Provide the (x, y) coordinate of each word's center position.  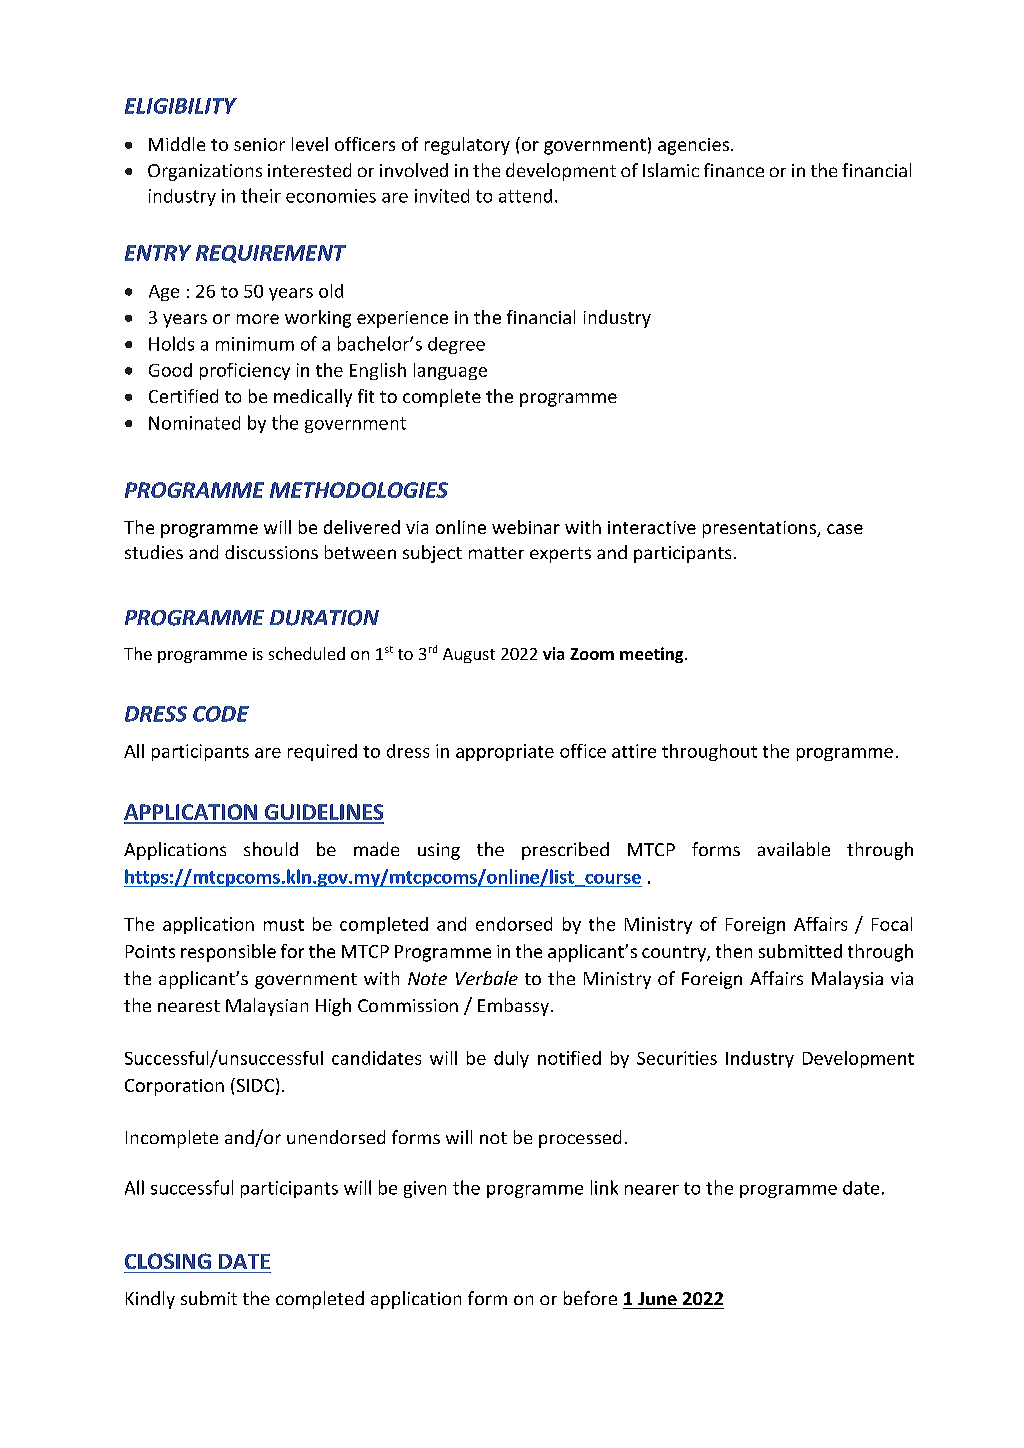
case (845, 529)
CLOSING (168, 1261)
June (657, 1298)
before (590, 1298)
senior (259, 144)
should (271, 849)
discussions (271, 552)
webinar (526, 527)
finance (734, 170)
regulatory (467, 146)
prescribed (565, 851)
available (794, 849)
